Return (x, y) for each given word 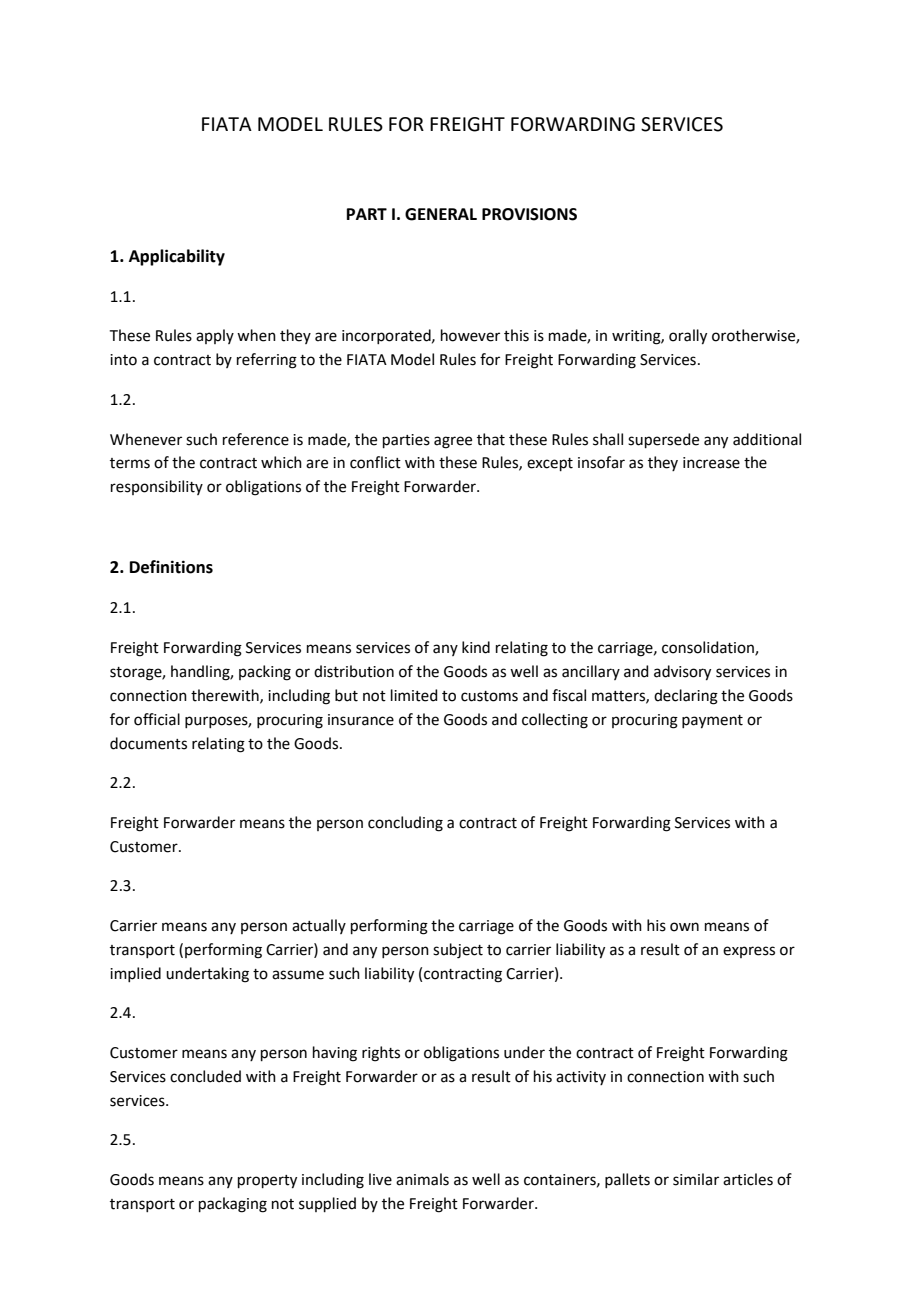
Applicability (177, 257)
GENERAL (441, 214)
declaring (686, 697)
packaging (233, 1205)
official (157, 719)
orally (688, 337)
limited (414, 695)
